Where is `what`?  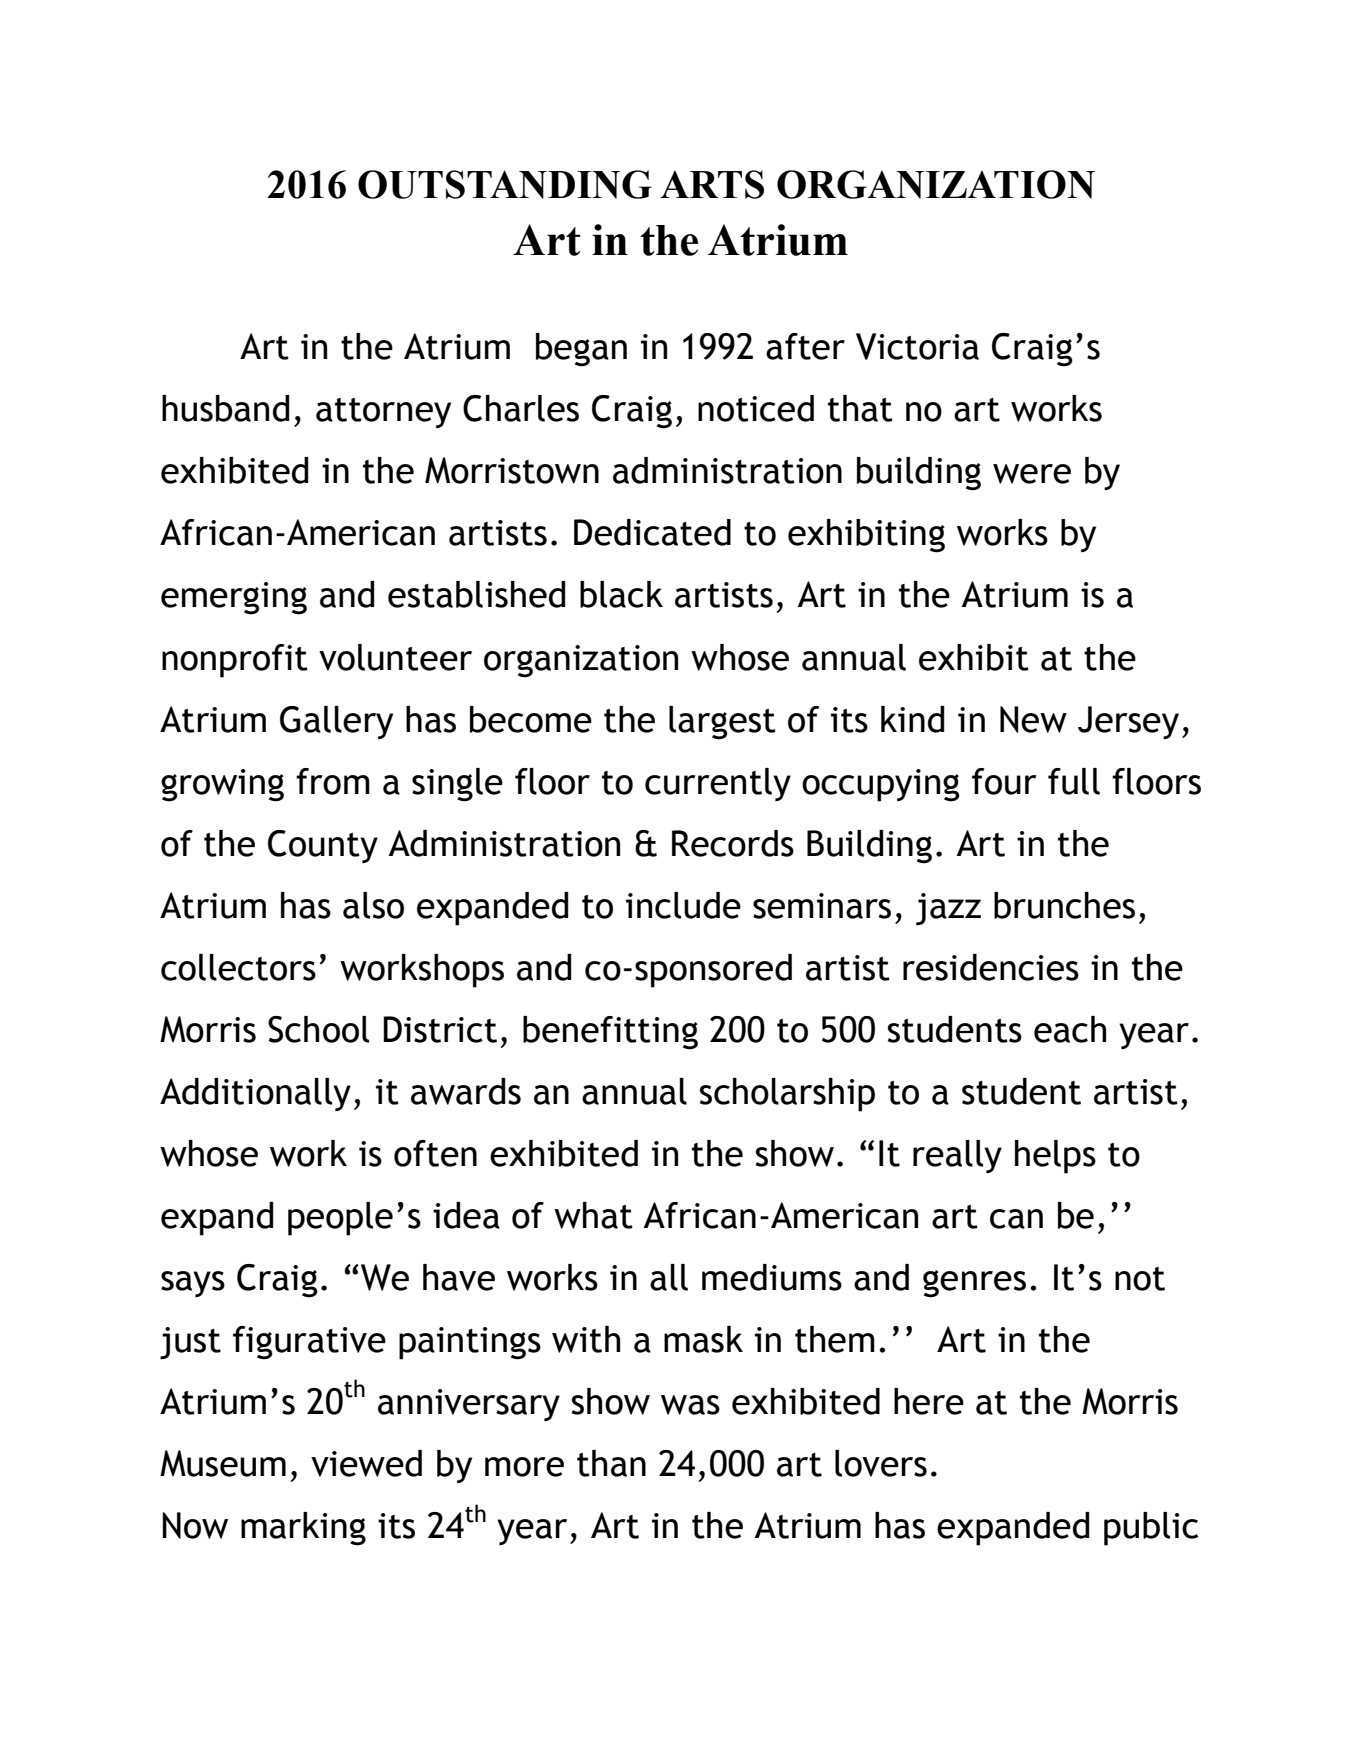
what is located at coordinates (593, 1215).
